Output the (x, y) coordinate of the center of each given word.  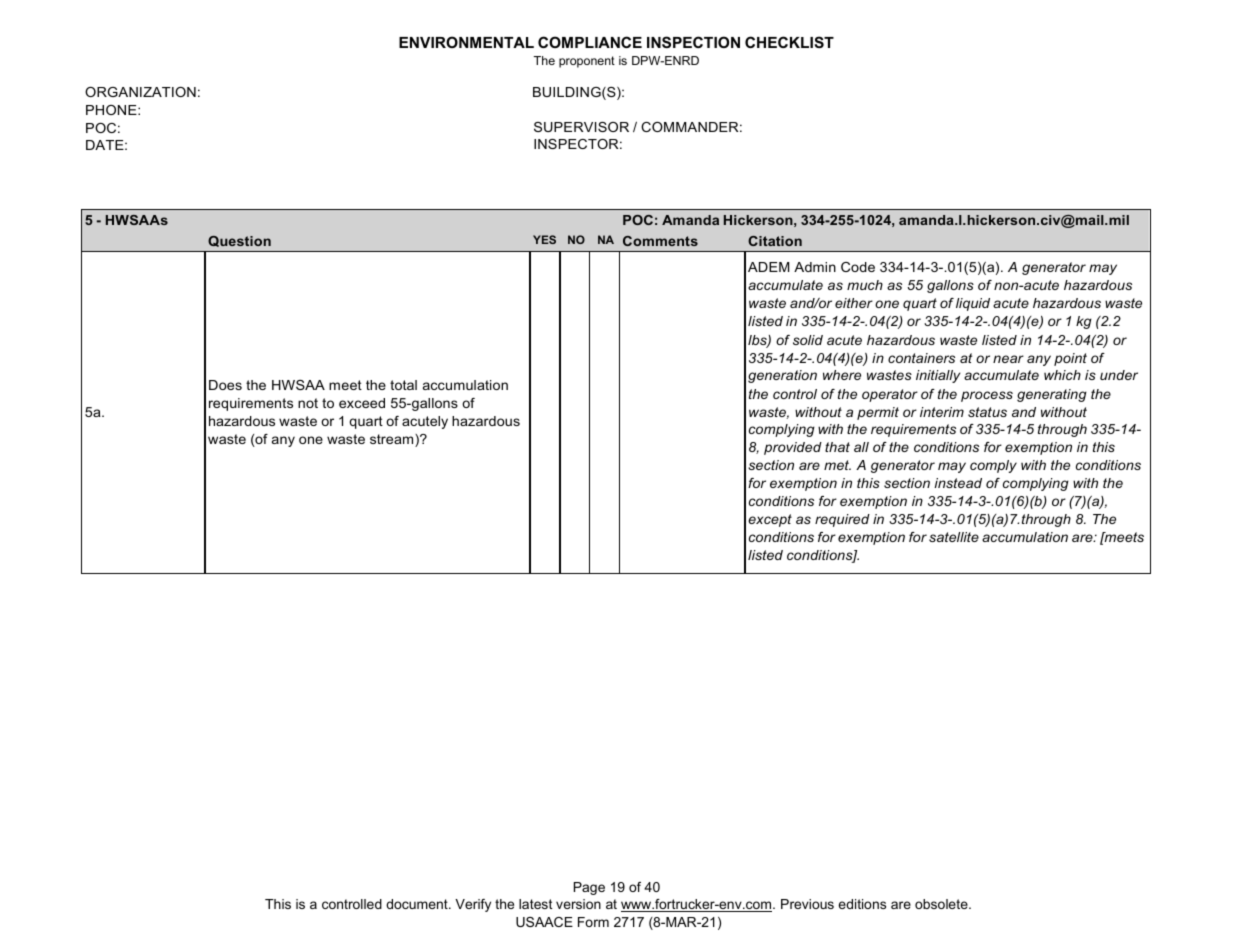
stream (393, 440)
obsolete (942, 904)
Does (225, 385)
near (1008, 359)
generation (782, 376)
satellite (954, 537)
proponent (587, 62)
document (418, 904)
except (770, 520)
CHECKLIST (789, 42)
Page (589, 888)
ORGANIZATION (140, 92)
